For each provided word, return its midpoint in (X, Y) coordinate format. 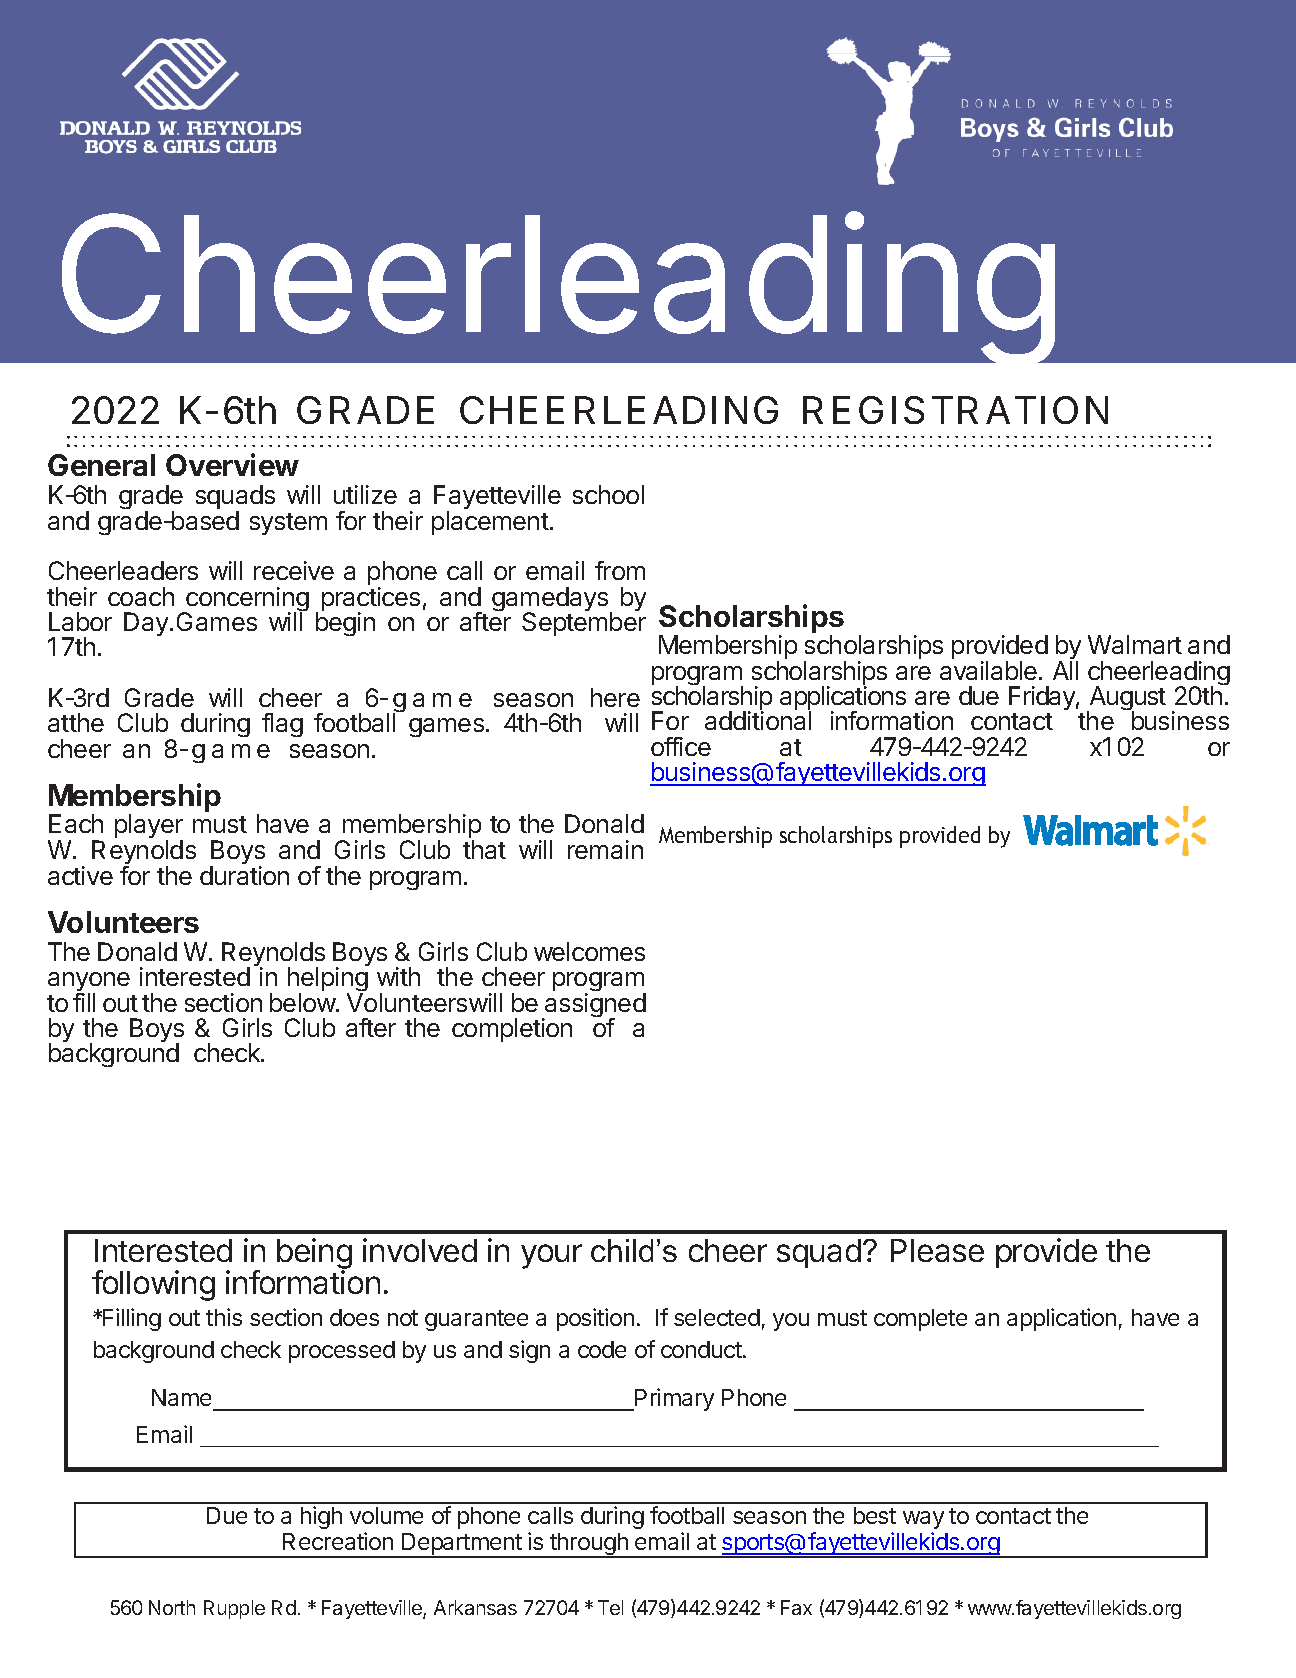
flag (282, 725)
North (172, 1607)
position (595, 1319)
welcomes (589, 951)
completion (512, 1030)
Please (937, 1250)
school (608, 494)
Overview (232, 464)
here (615, 697)
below (303, 1002)
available (988, 670)
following (153, 1285)
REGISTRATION (955, 410)
